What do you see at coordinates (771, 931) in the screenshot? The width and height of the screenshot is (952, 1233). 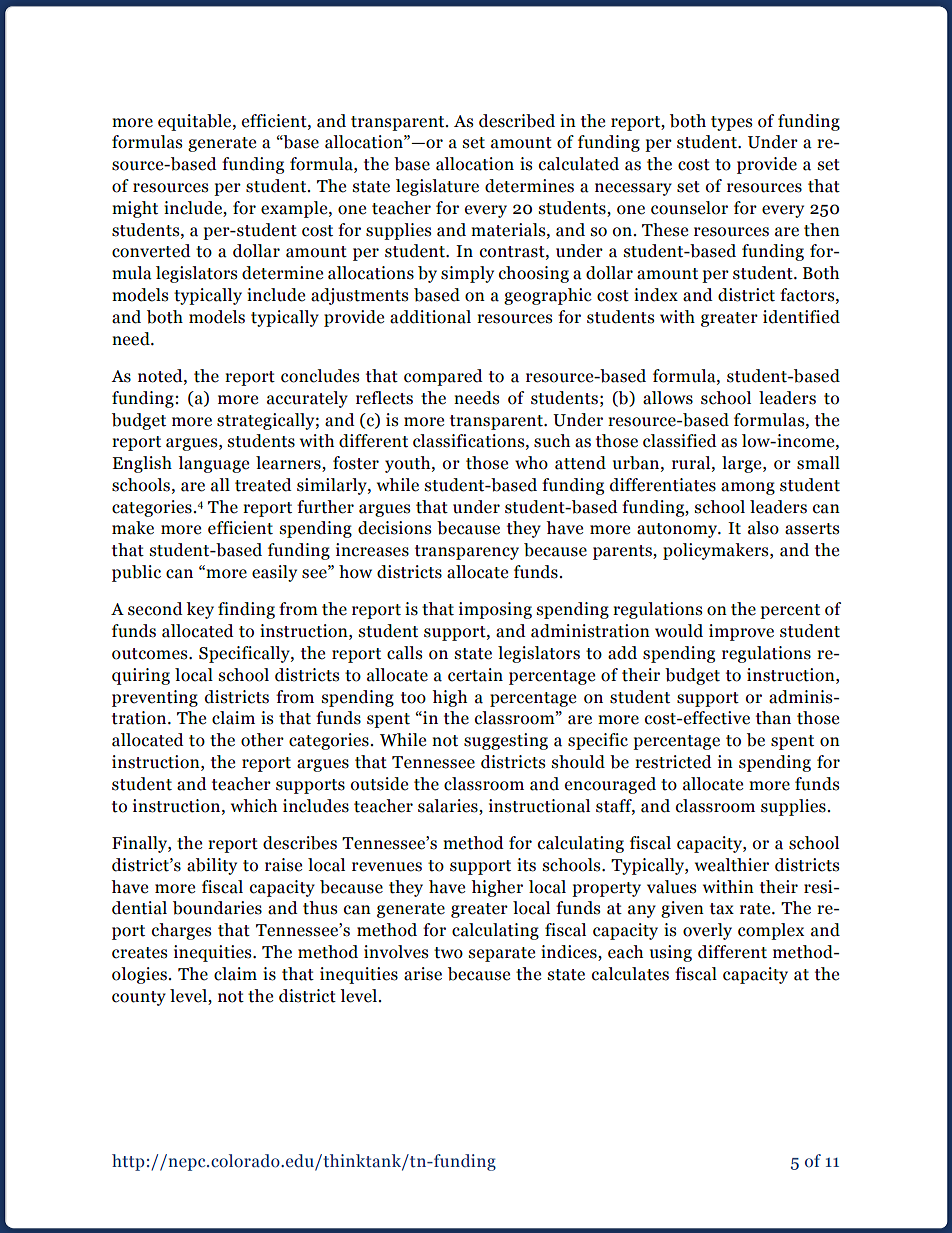 I see `complex` at bounding box center [771, 931].
